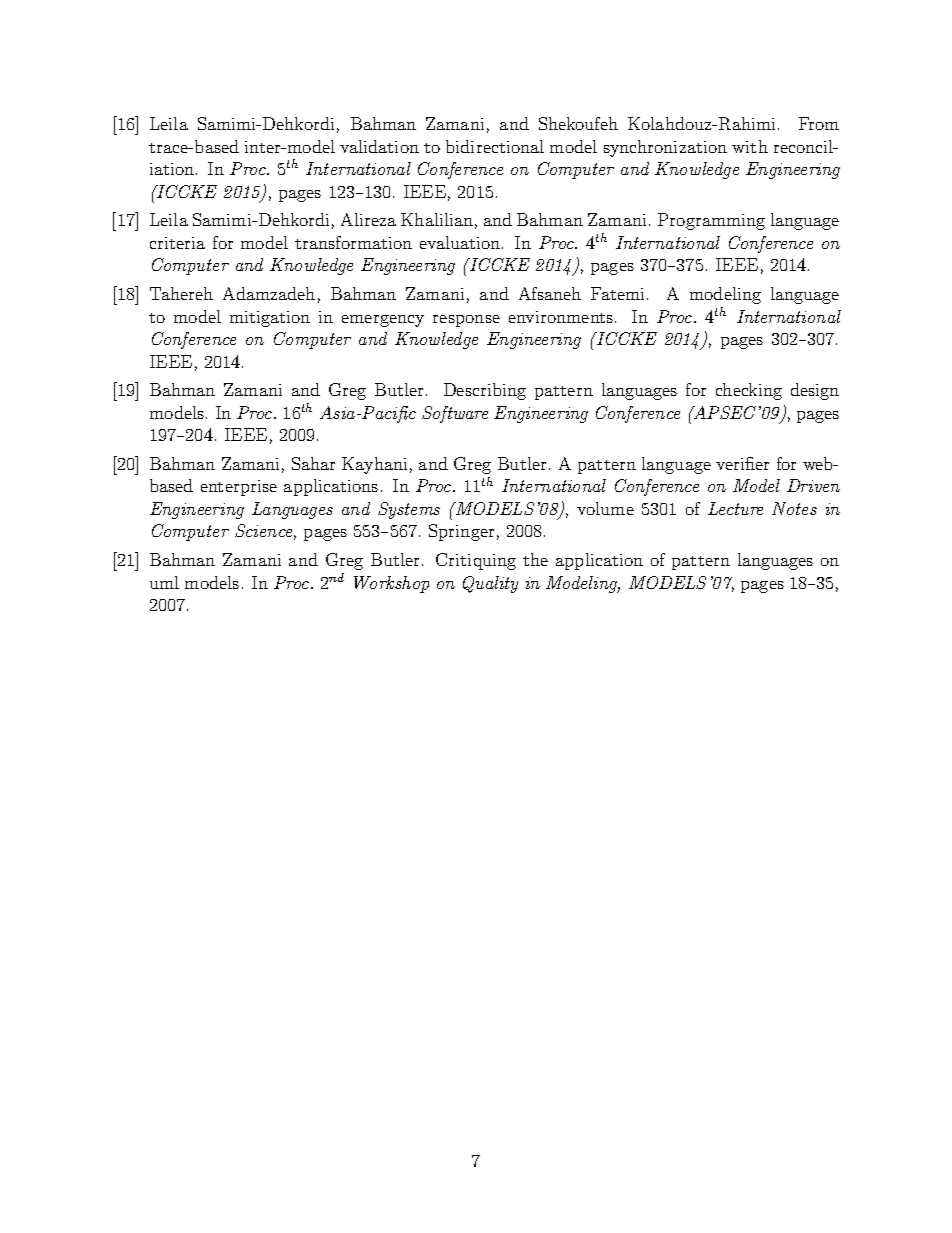 This screenshot has height=1233, width=952. Describe the element at coordinates (749, 391) in the screenshot. I see `checking` at that location.
